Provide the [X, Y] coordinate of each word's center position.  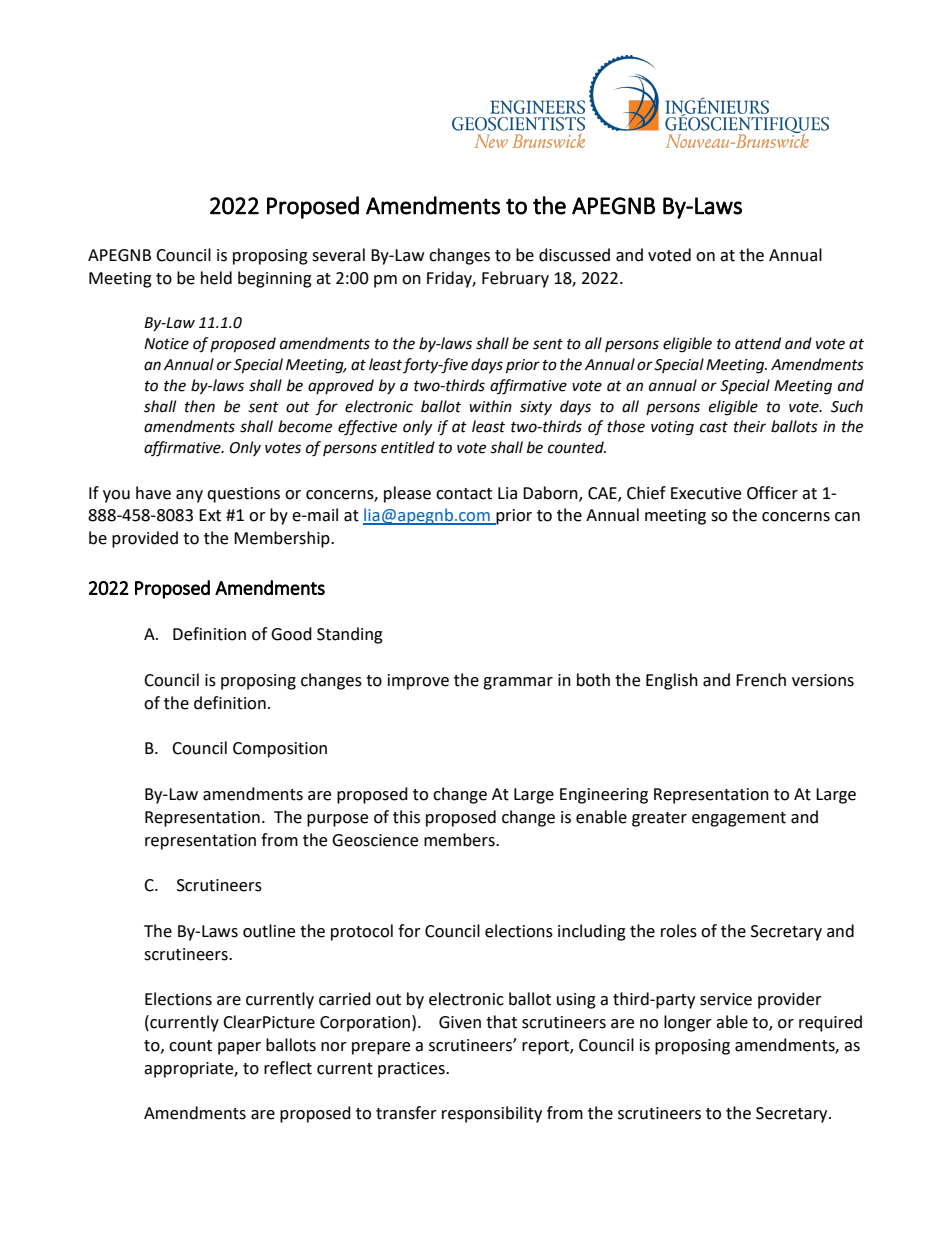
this [406, 817]
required [830, 1023]
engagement [739, 819]
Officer [772, 493]
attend [758, 343]
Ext [210, 515]
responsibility [492, 1114]
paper [239, 1048]
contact [464, 494]
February [515, 279]
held [216, 278]
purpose [337, 820]
